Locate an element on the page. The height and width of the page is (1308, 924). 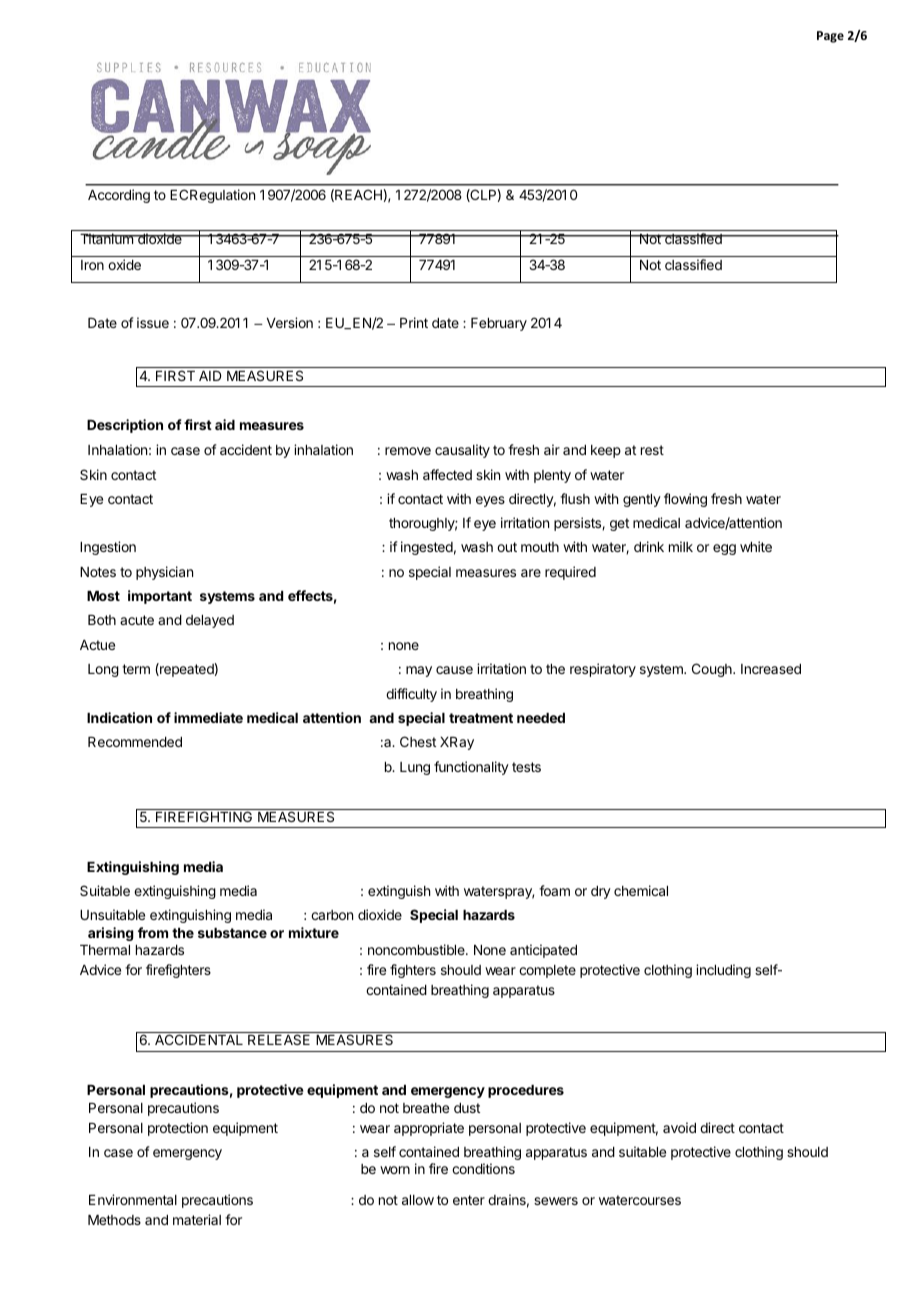
Increased is located at coordinates (771, 669).
